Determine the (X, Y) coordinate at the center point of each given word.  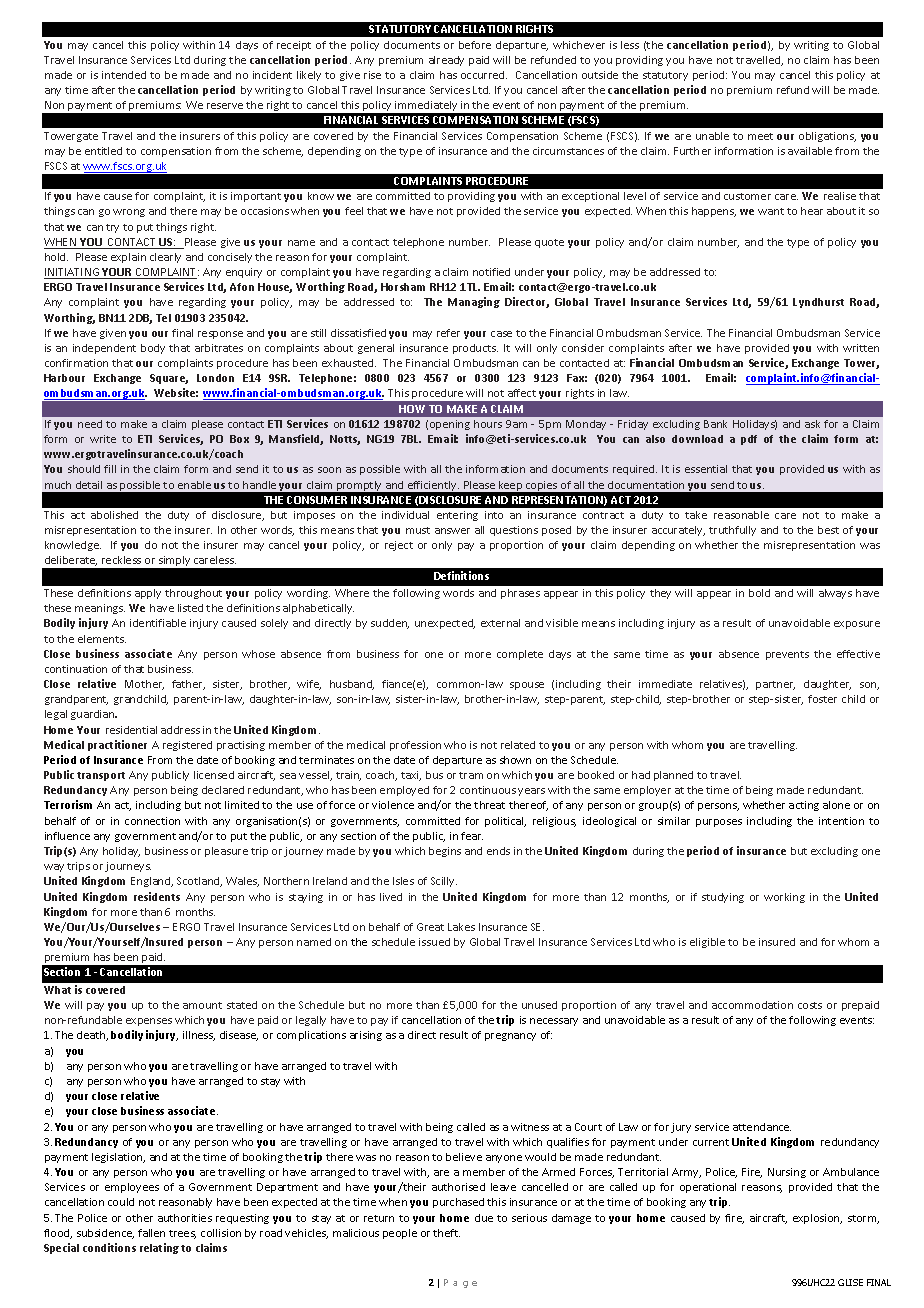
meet (760, 136)
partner (775, 685)
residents (157, 896)
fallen (151, 1233)
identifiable (158, 623)
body (153, 349)
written (861, 348)
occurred (484, 75)
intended (124, 75)
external (500, 623)
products (475, 349)
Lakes (461, 927)
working (784, 898)
